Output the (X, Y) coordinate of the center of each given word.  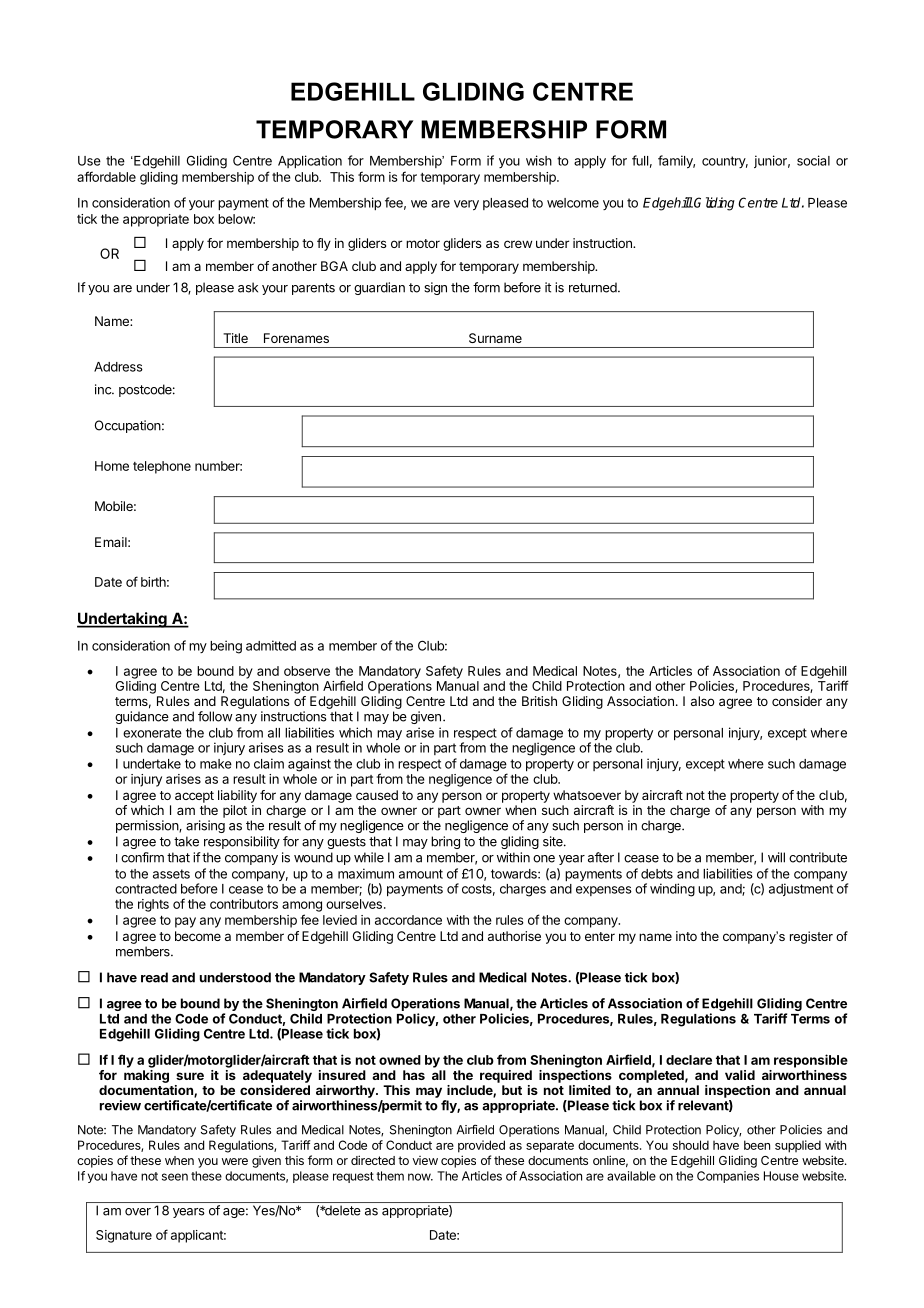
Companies (728, 1177)
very (466, 205)
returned (594, 287)
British (539, 701)
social (813, 160)
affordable (106, 176)
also (703, 701)
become (198, 936)
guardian (379, 288)
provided (481, 1146)
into (686, 936)
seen (175, 1177)
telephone (162, 467)
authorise (514, 936)
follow (215, 716)
